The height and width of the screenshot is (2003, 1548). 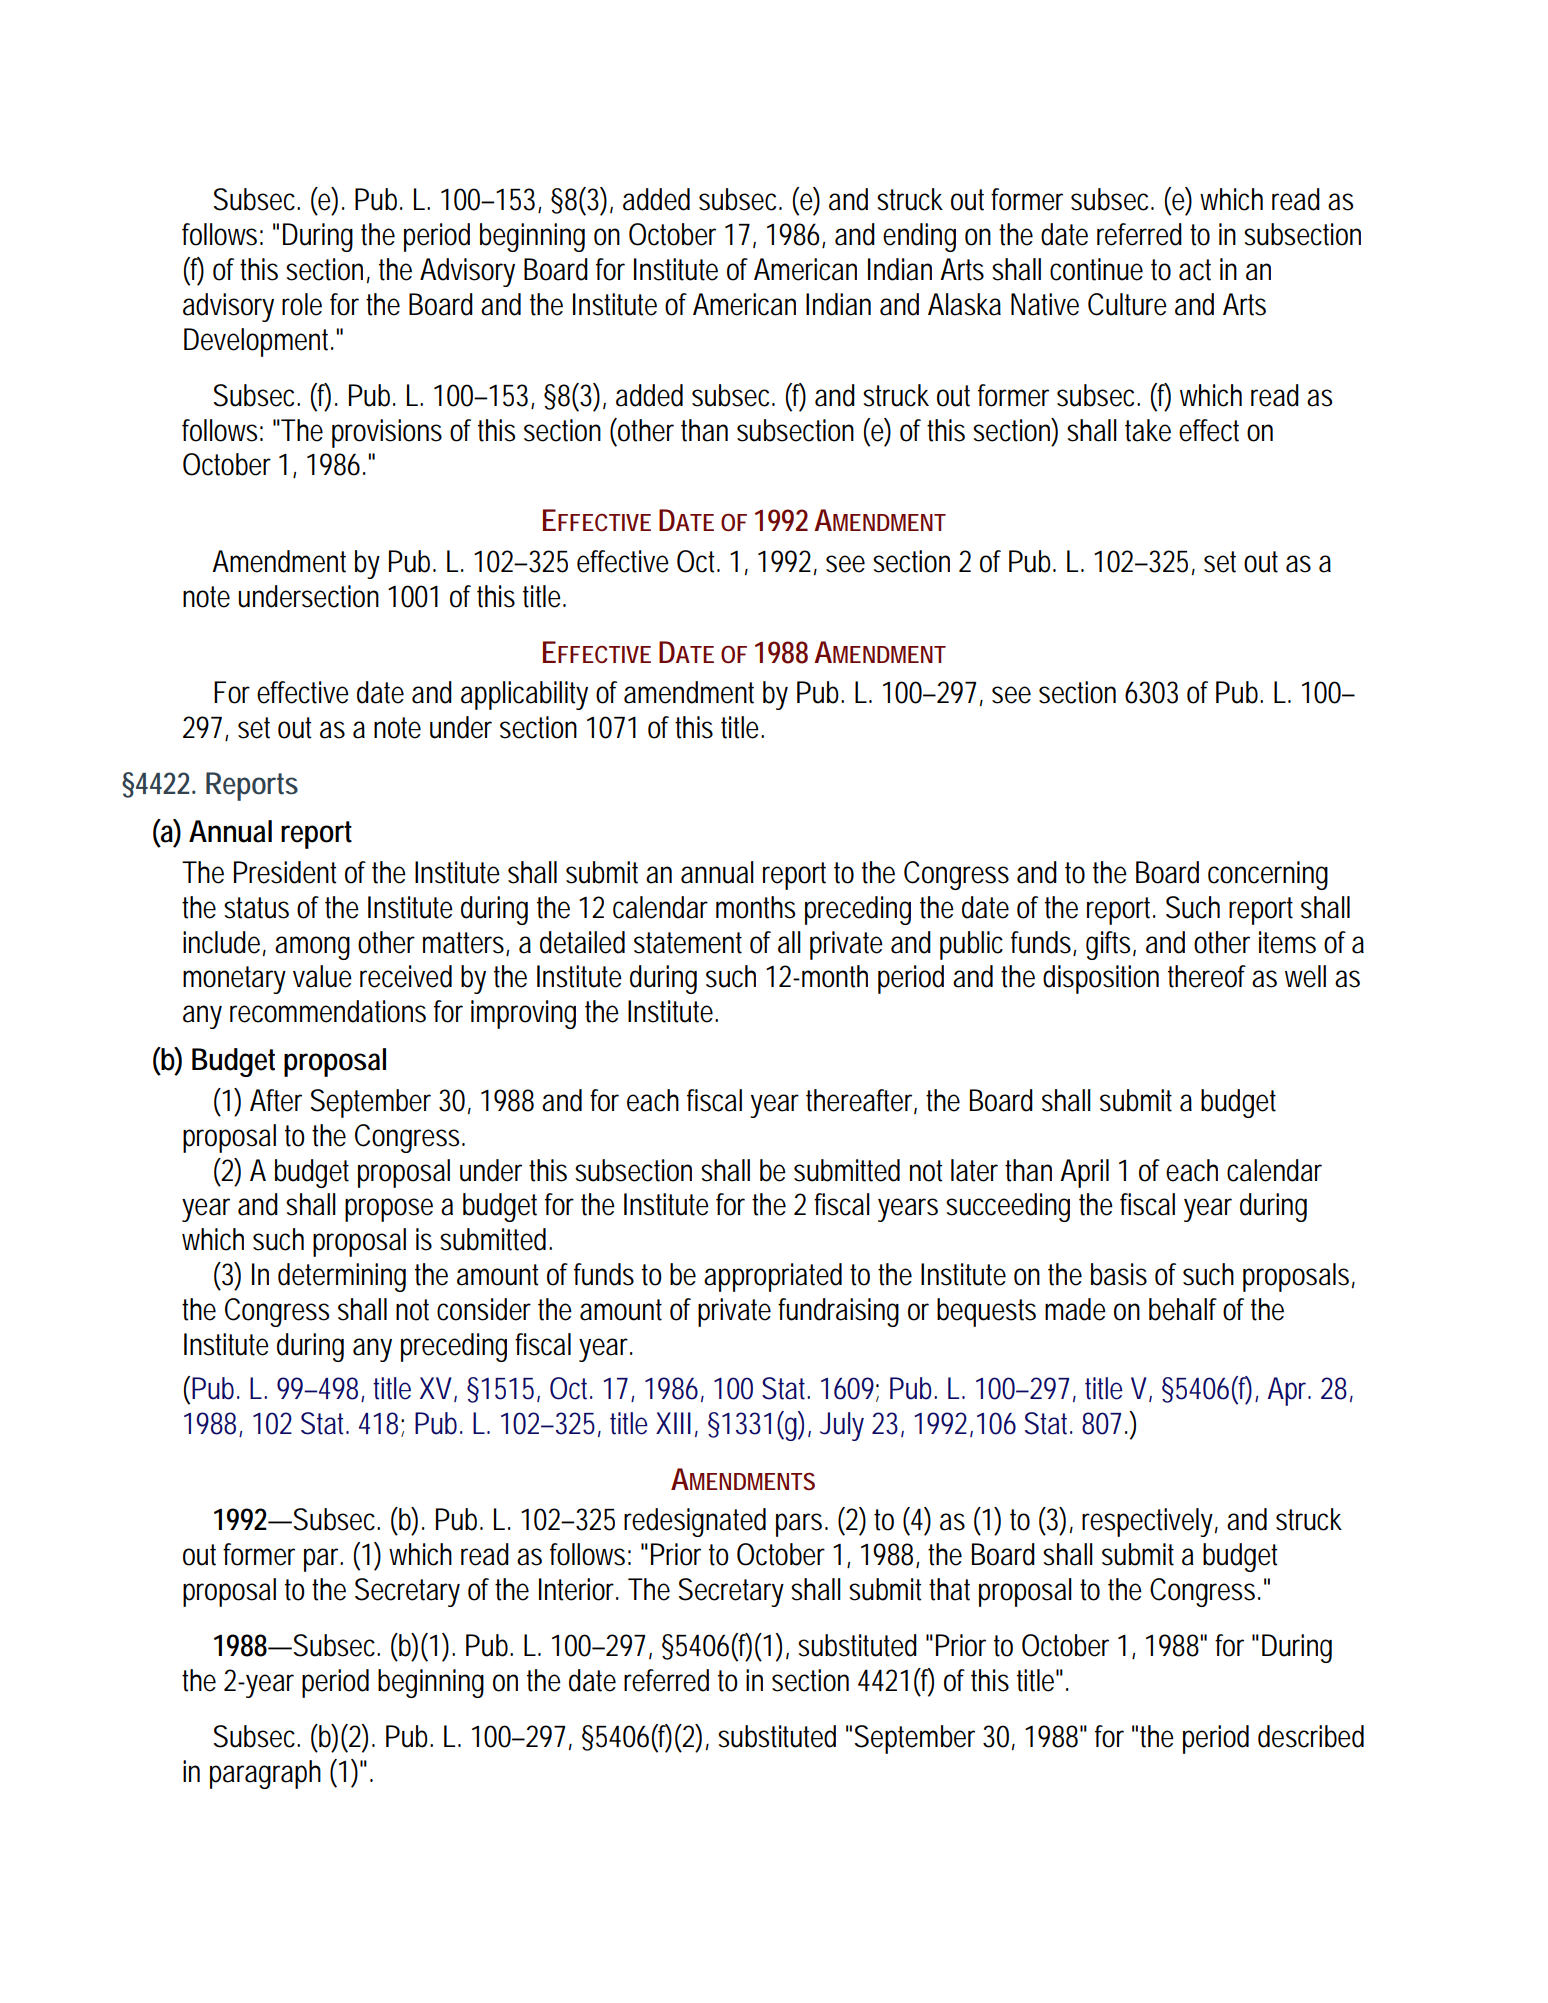 What do you see at coordinates (919, 237) in the screenshot?
I see `ending` at bounding box center [919, 237].
